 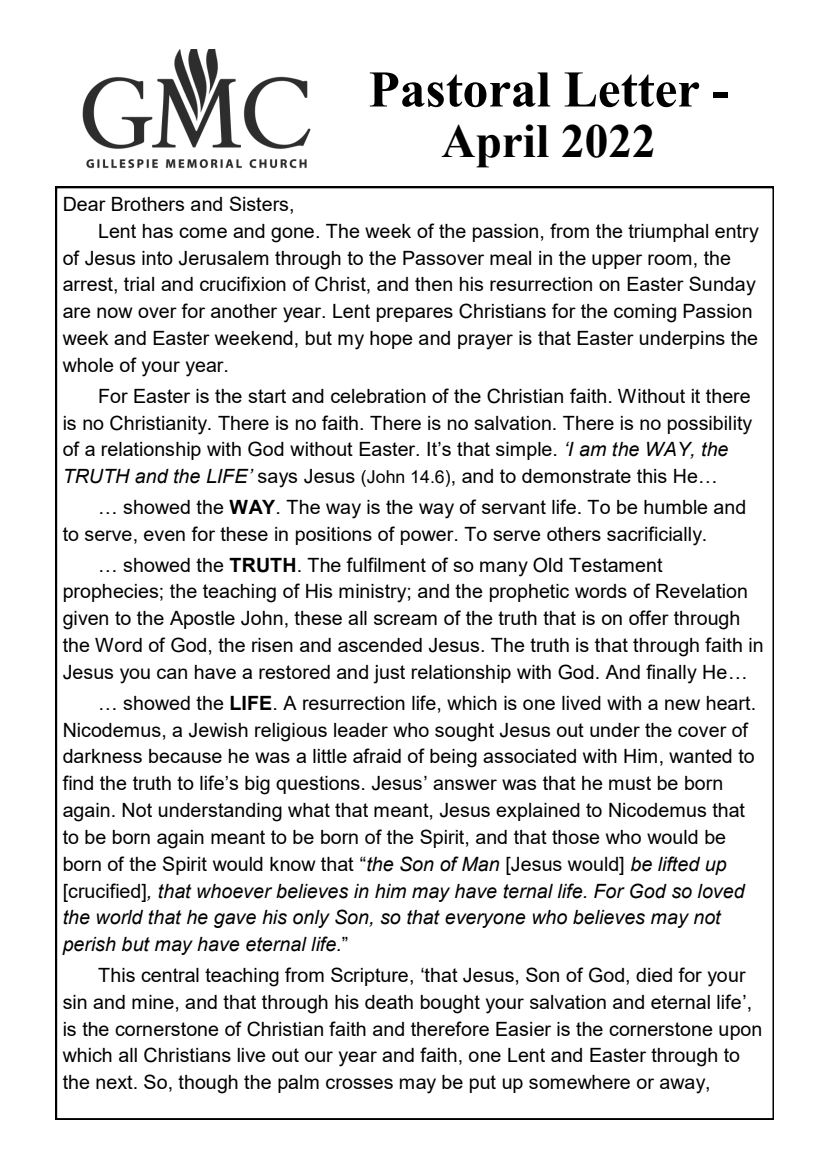 I want to click on Pastoral, so click(x=460, y=89).
